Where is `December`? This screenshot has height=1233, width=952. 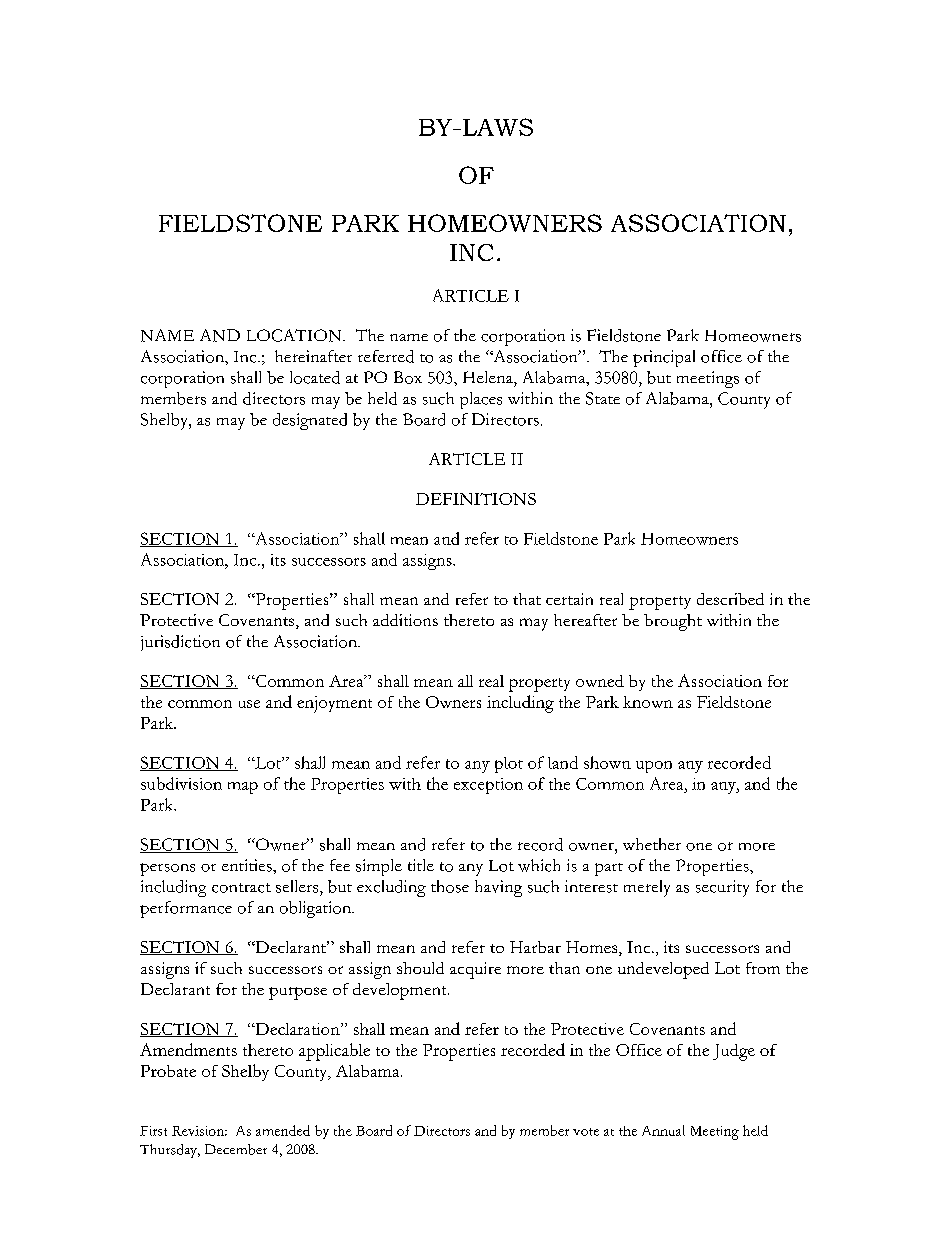 December is located at coordinates (236, 1149).
